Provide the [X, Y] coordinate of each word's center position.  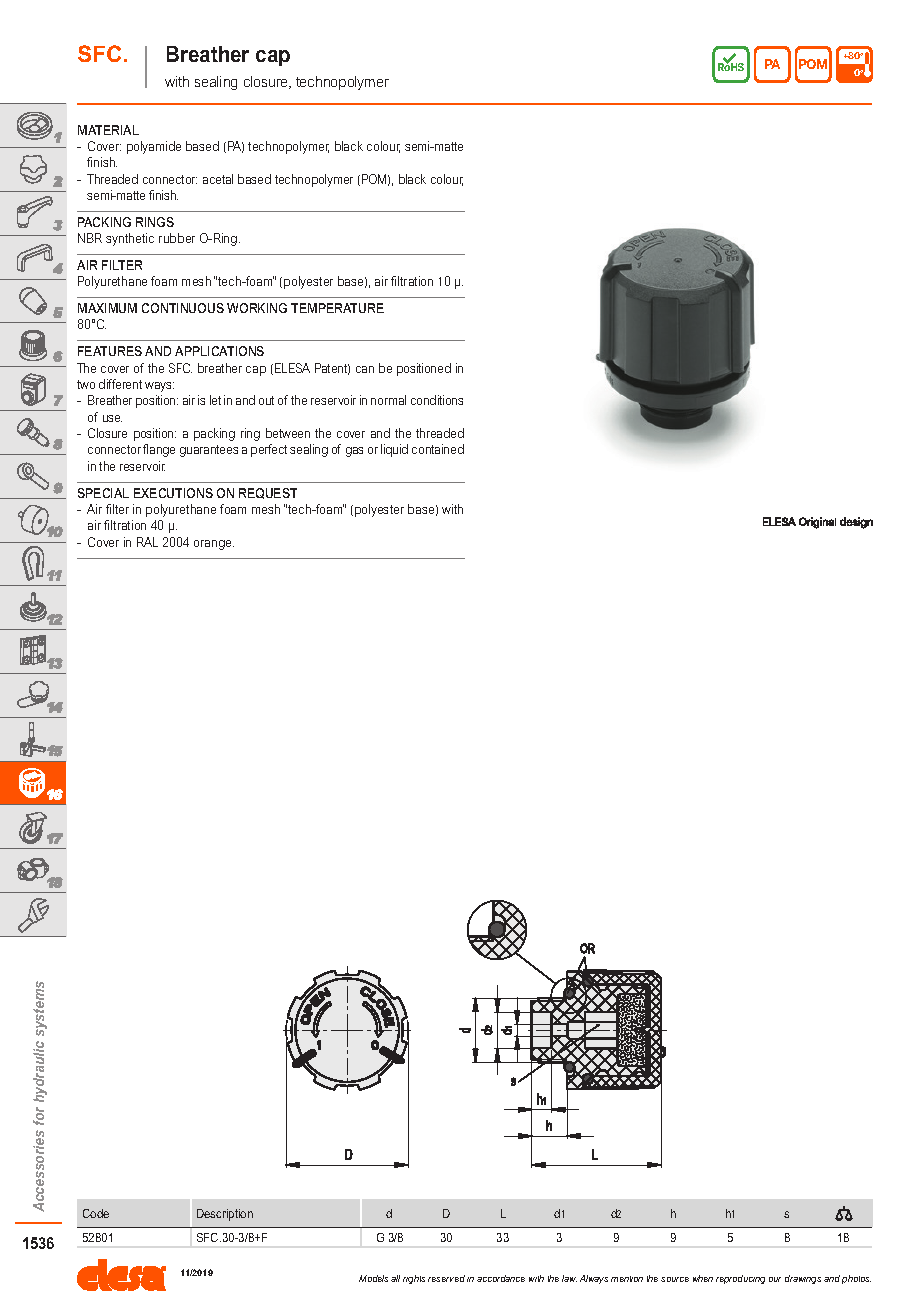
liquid [394, 450]
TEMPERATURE [337, 308]
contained [438, 449]
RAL [147, 542]
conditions [437, 400]
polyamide [154, 147]
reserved [446, 1278]
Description [225, 1215]
